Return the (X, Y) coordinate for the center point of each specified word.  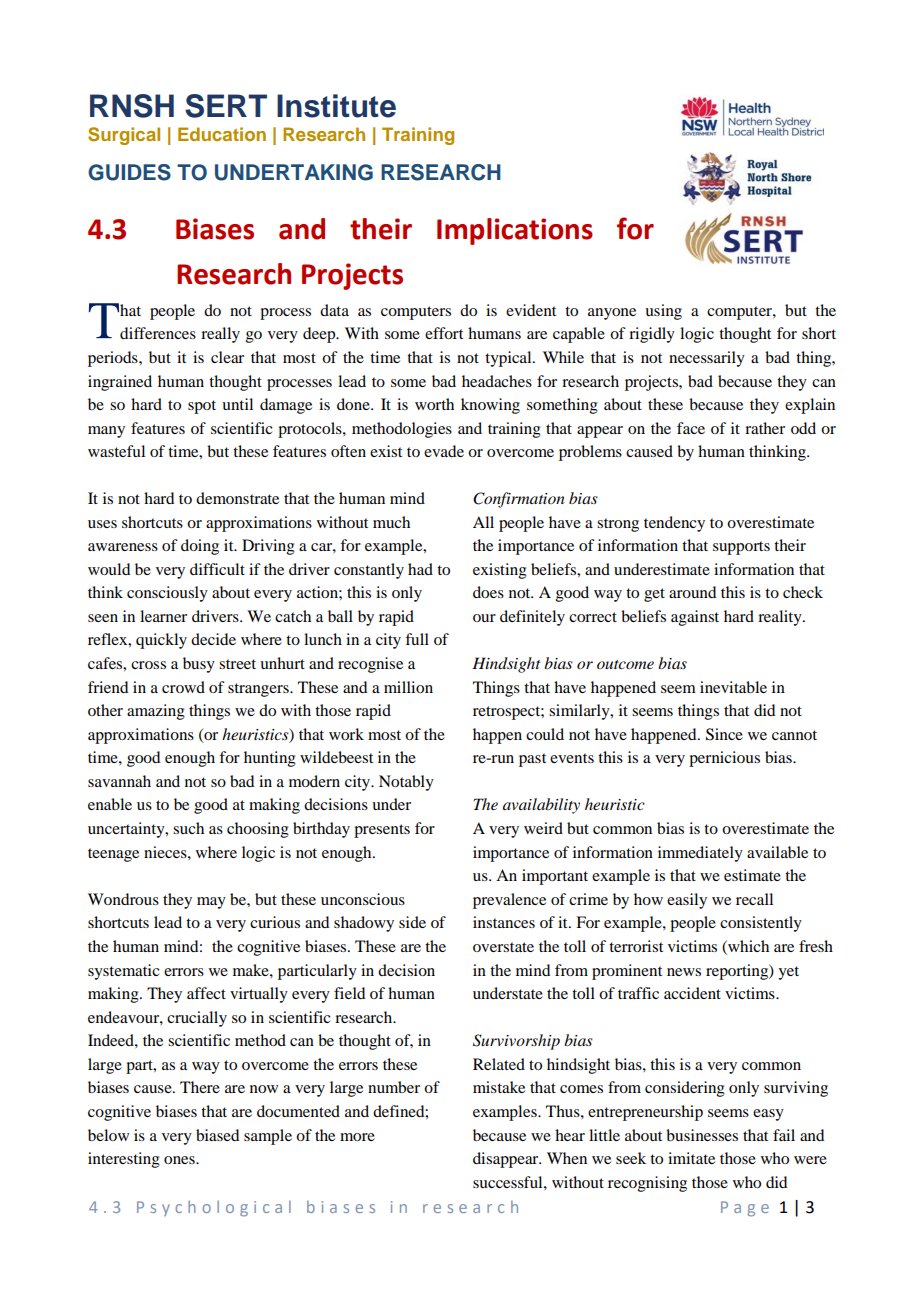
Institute (336, 106)
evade (444, 451)
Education (222, 134)
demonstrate (237, 498)
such (188, 828)
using (663, 312)
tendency (674, 524)
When (567, 1158)
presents (382, 831)
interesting (124, 1160)
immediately (700, 854)
